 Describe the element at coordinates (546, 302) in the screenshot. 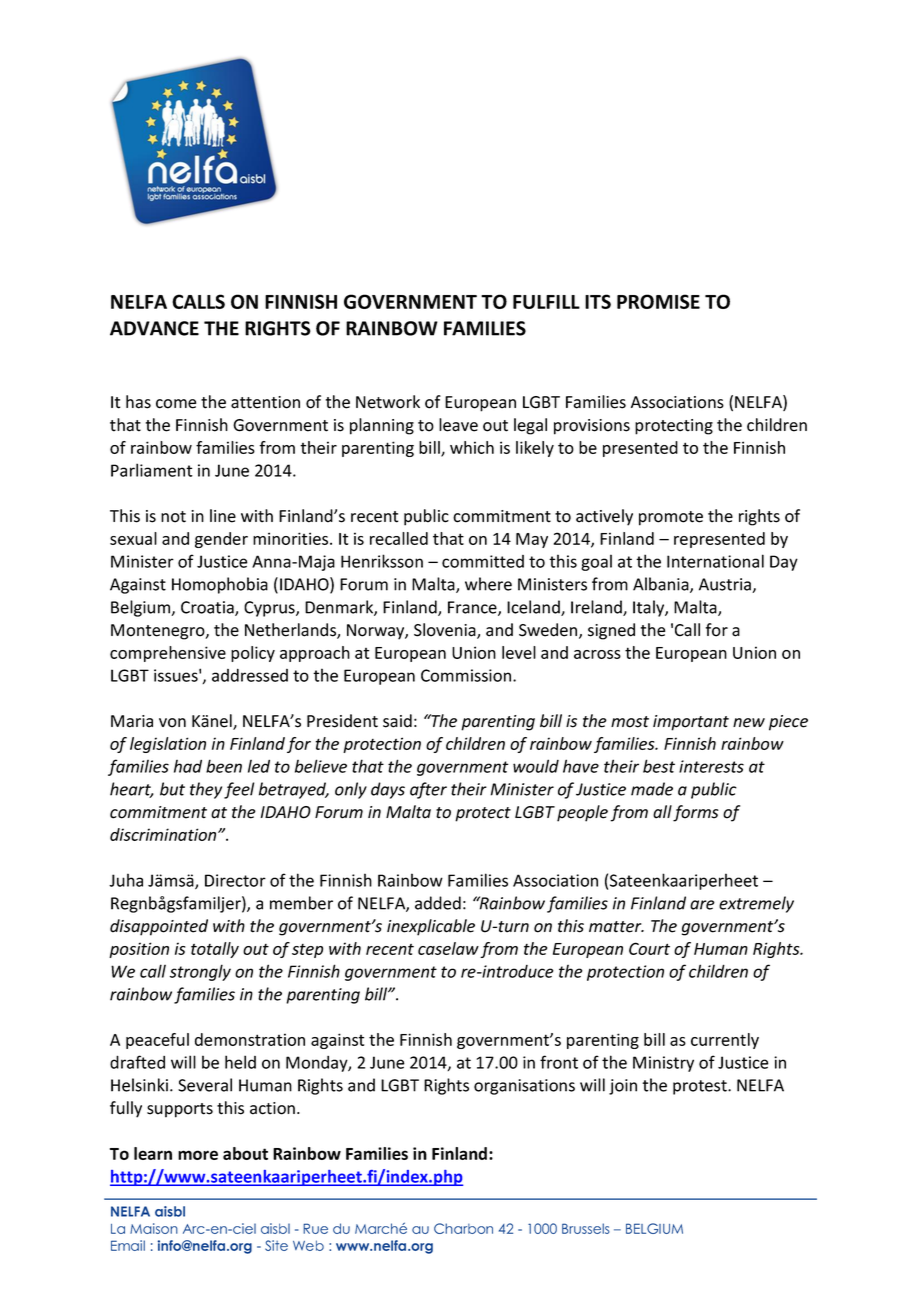

I see `FULFILL` at that location.
